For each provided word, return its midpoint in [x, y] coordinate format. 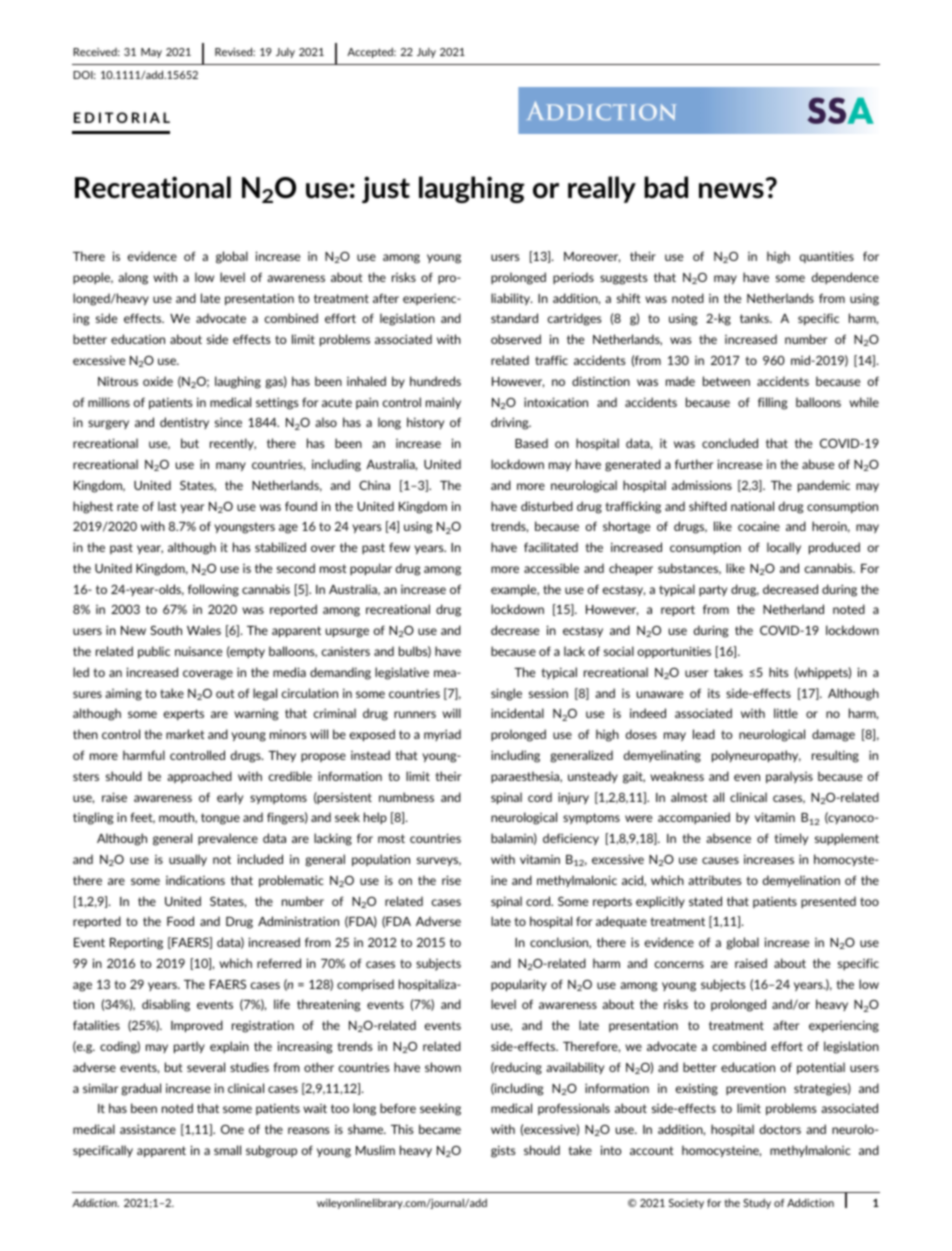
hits [778, 672]
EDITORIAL [122, 117]
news [731, 191]
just [386, 189]
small [227, 1150]
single [506, 694]
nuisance [198, 651]
